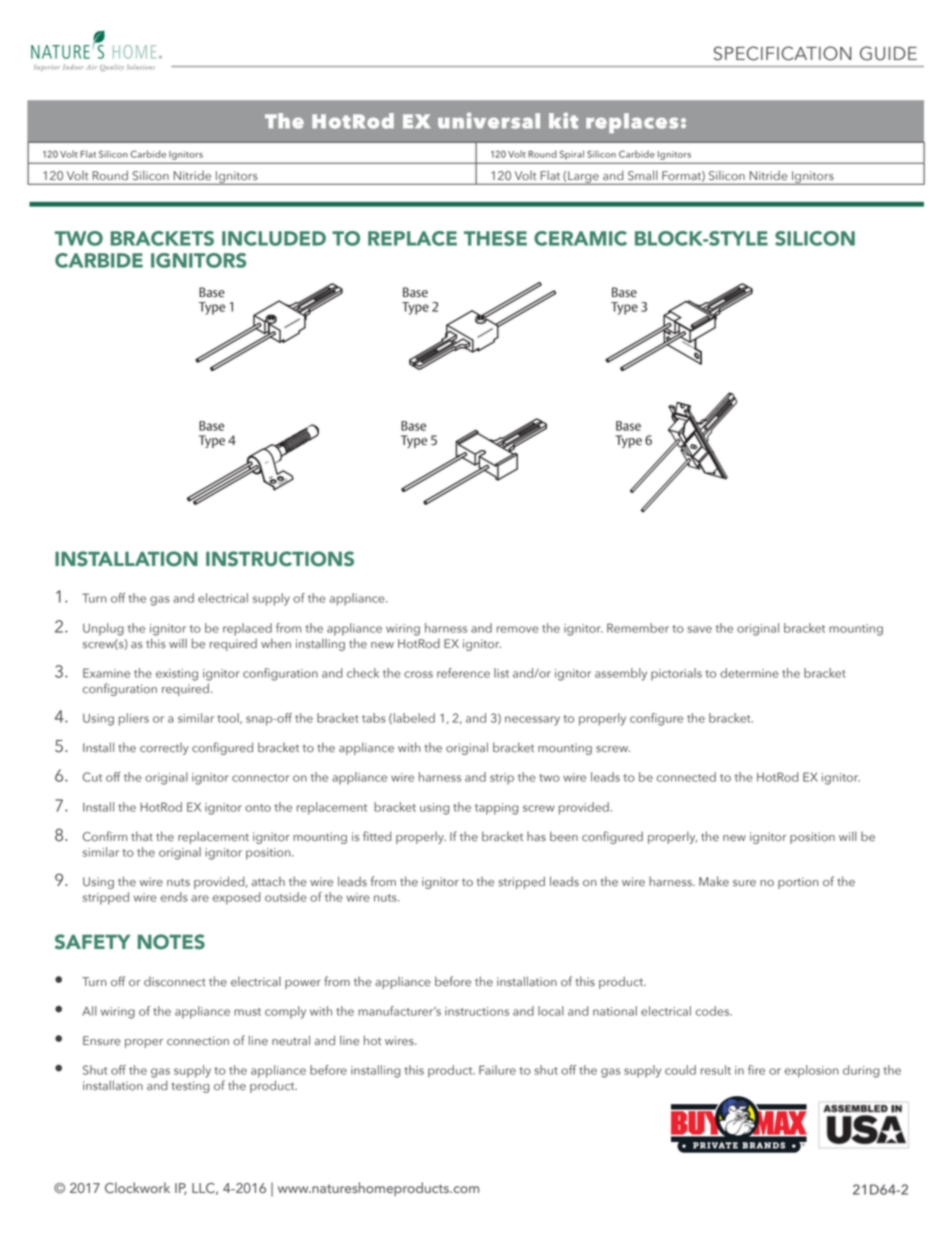  What do you see at coordinates (783, 53) in the screenshot?
I see `SPECIFICATION` at bounding box center [783, 53].
